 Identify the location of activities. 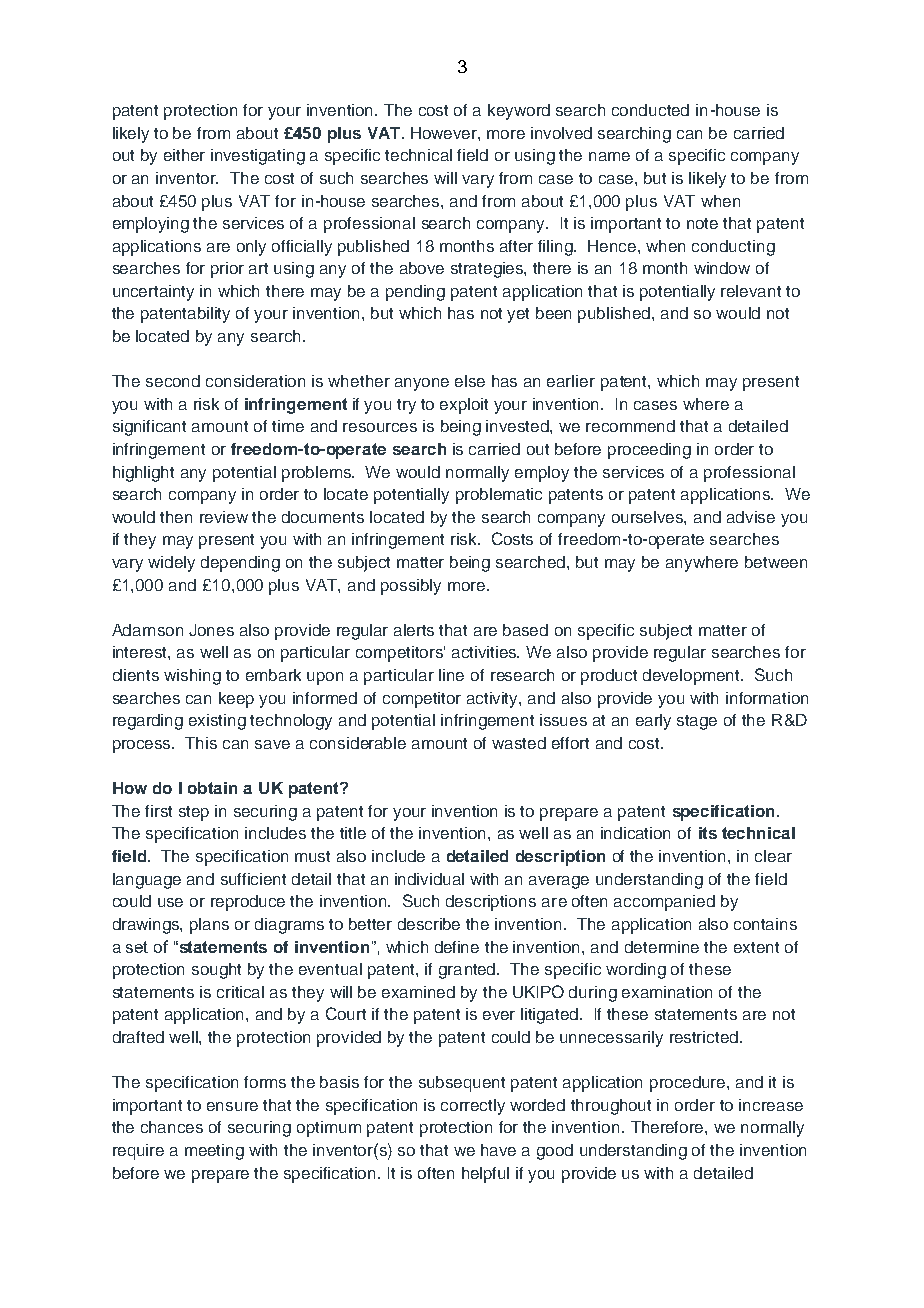
(485, 652).
